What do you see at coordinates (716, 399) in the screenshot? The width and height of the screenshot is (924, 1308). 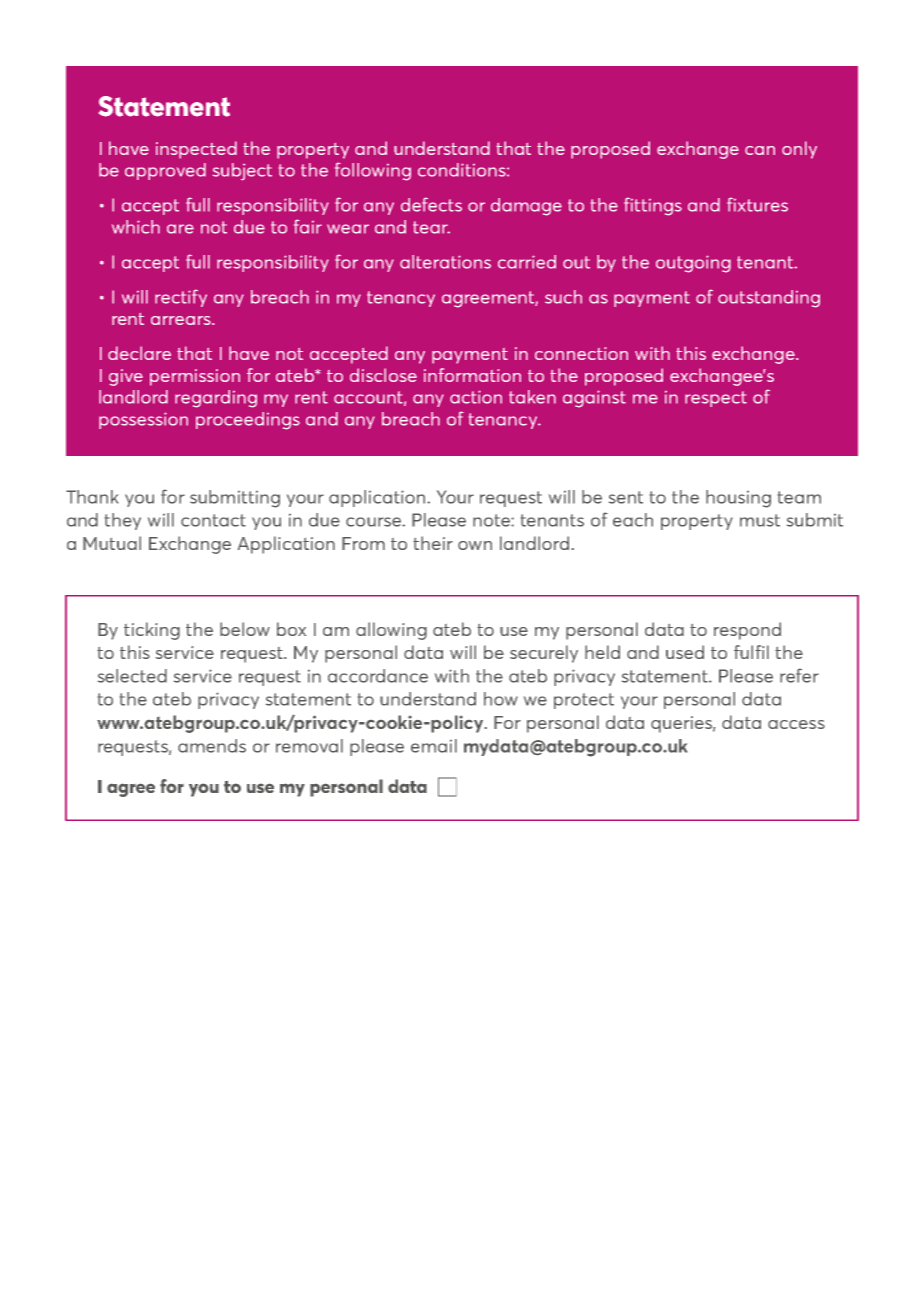 I see `respect` at bounding box center [716, 399].
